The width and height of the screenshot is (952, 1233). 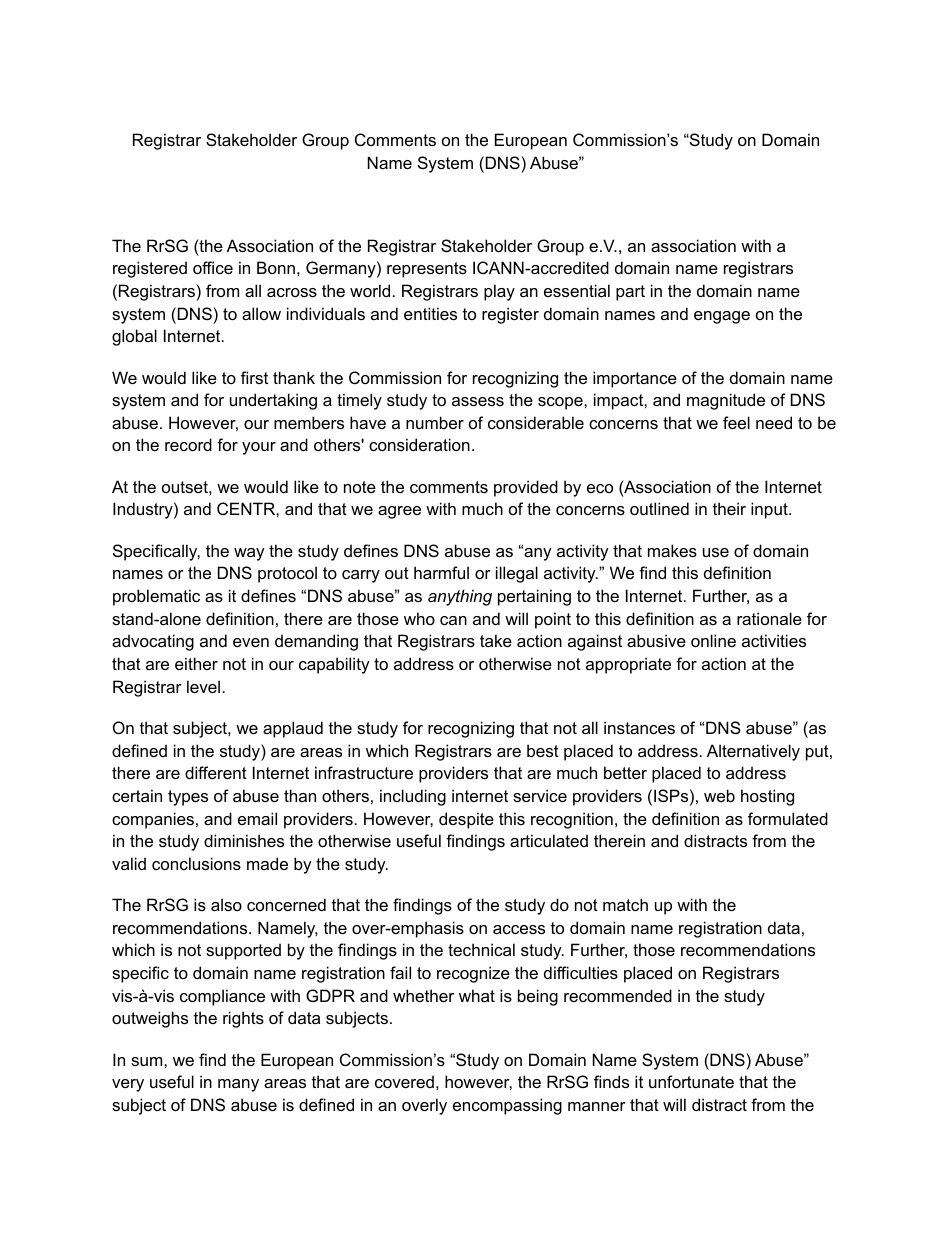 I want to click on engage, so click(x=722, y=317).
